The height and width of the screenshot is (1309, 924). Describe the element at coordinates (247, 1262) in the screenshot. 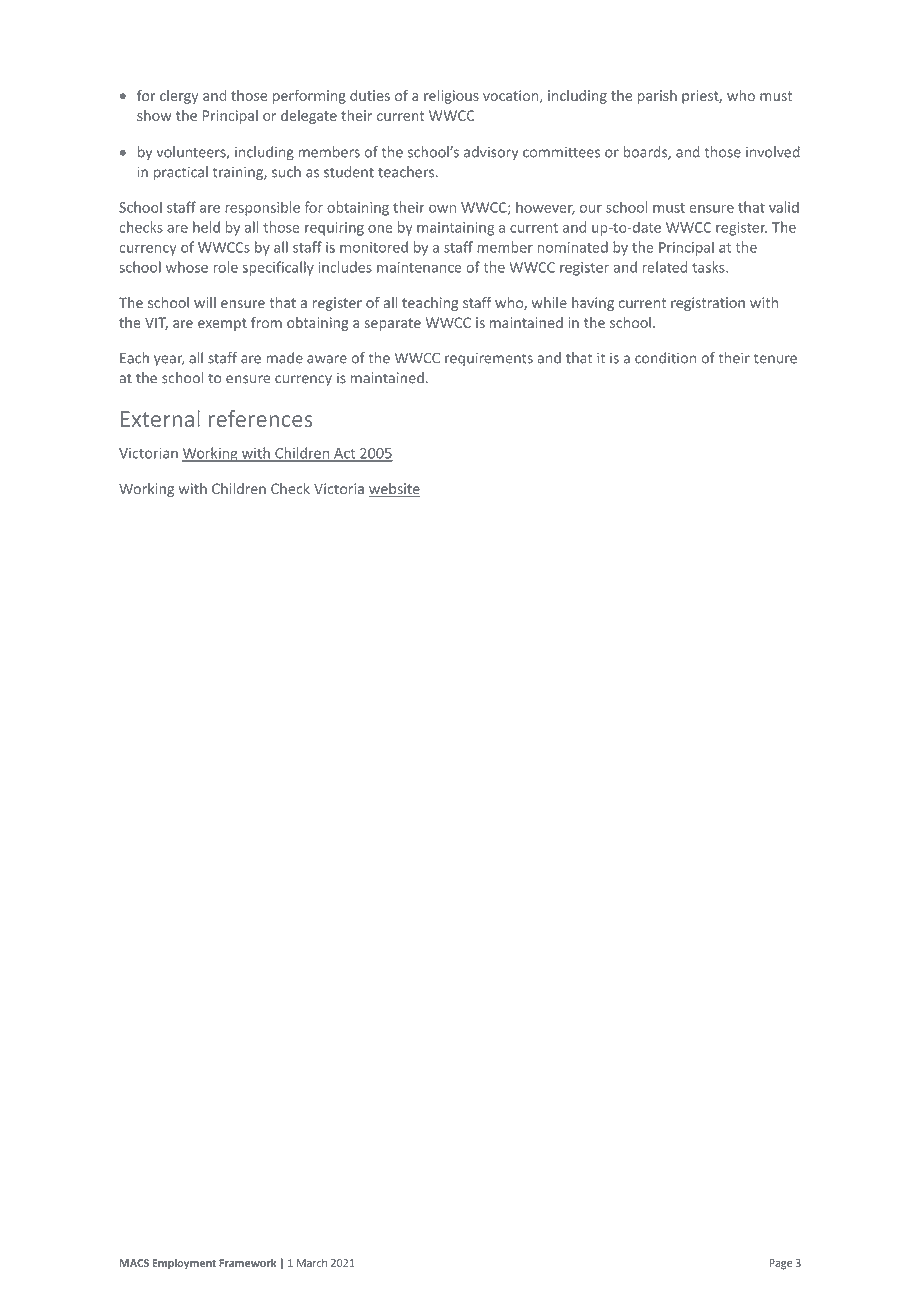

I see `Framework` at that location.
